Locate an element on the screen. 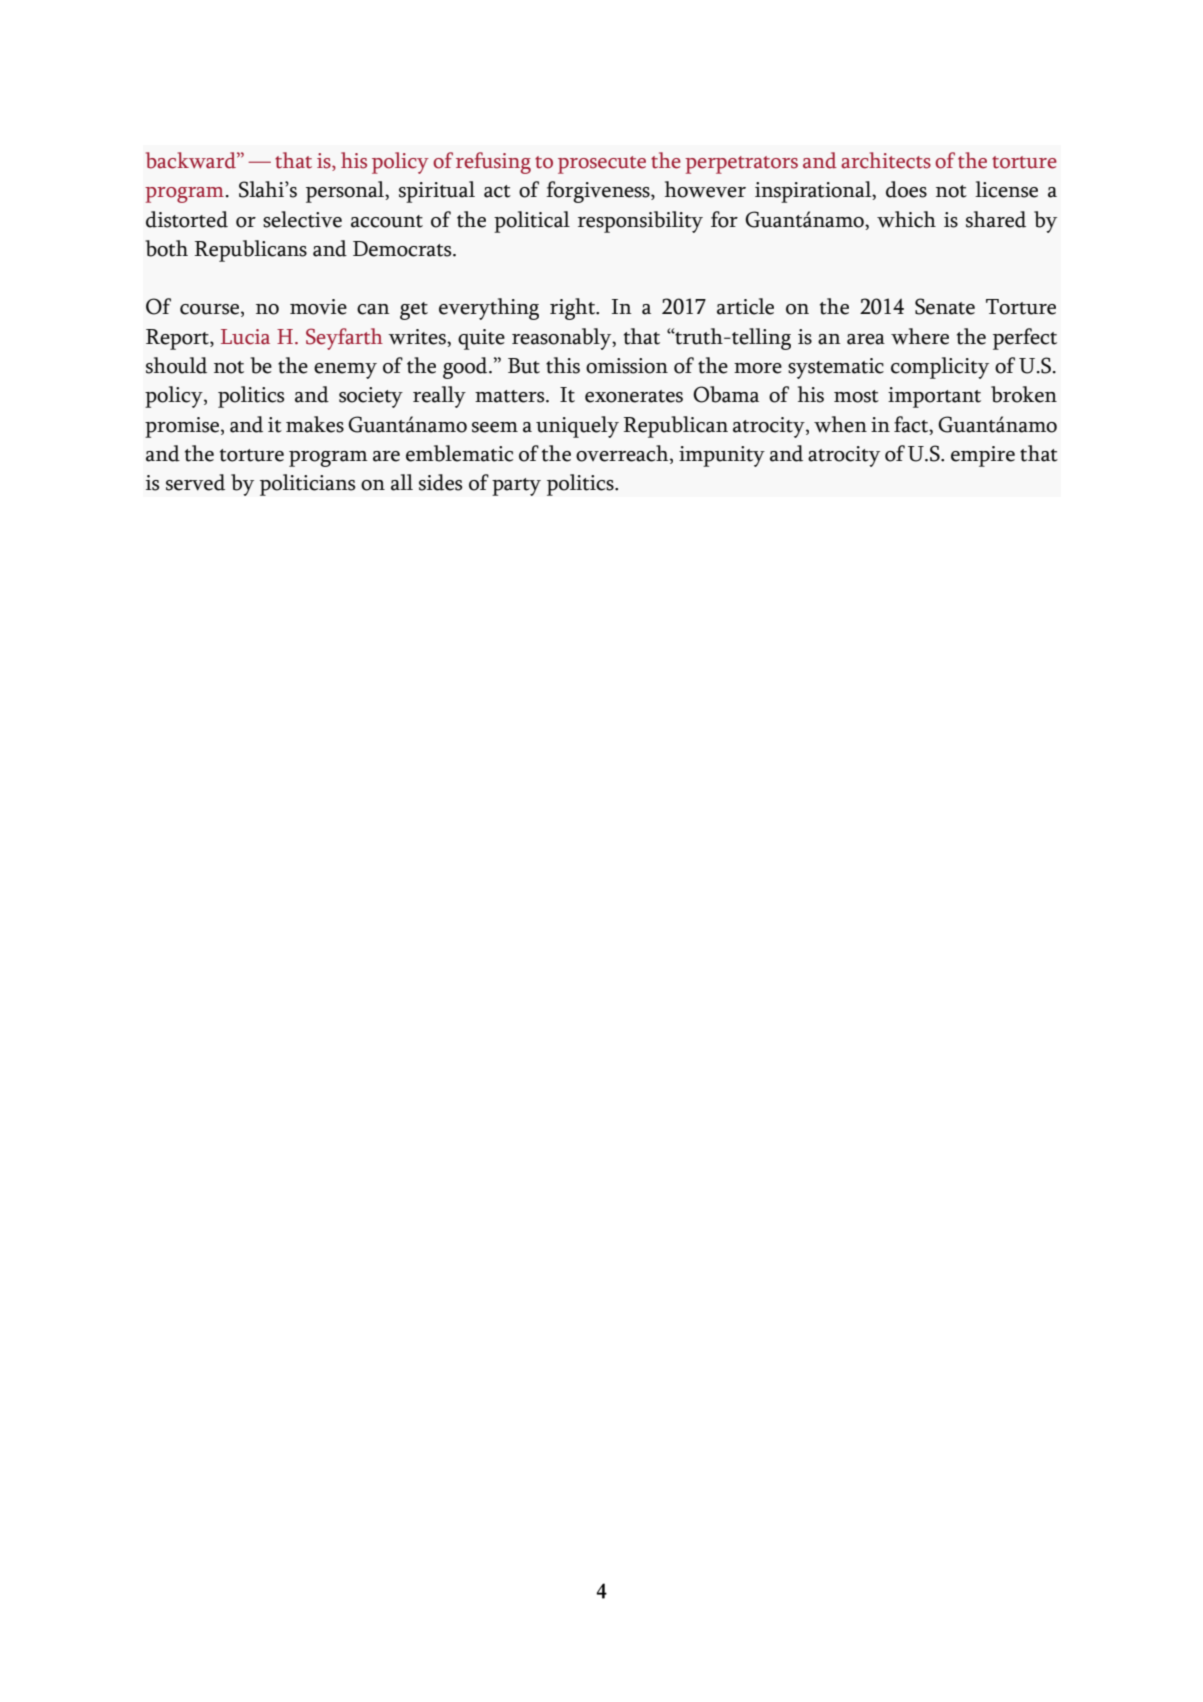  spiritual is located at coordinates (437, 192).
